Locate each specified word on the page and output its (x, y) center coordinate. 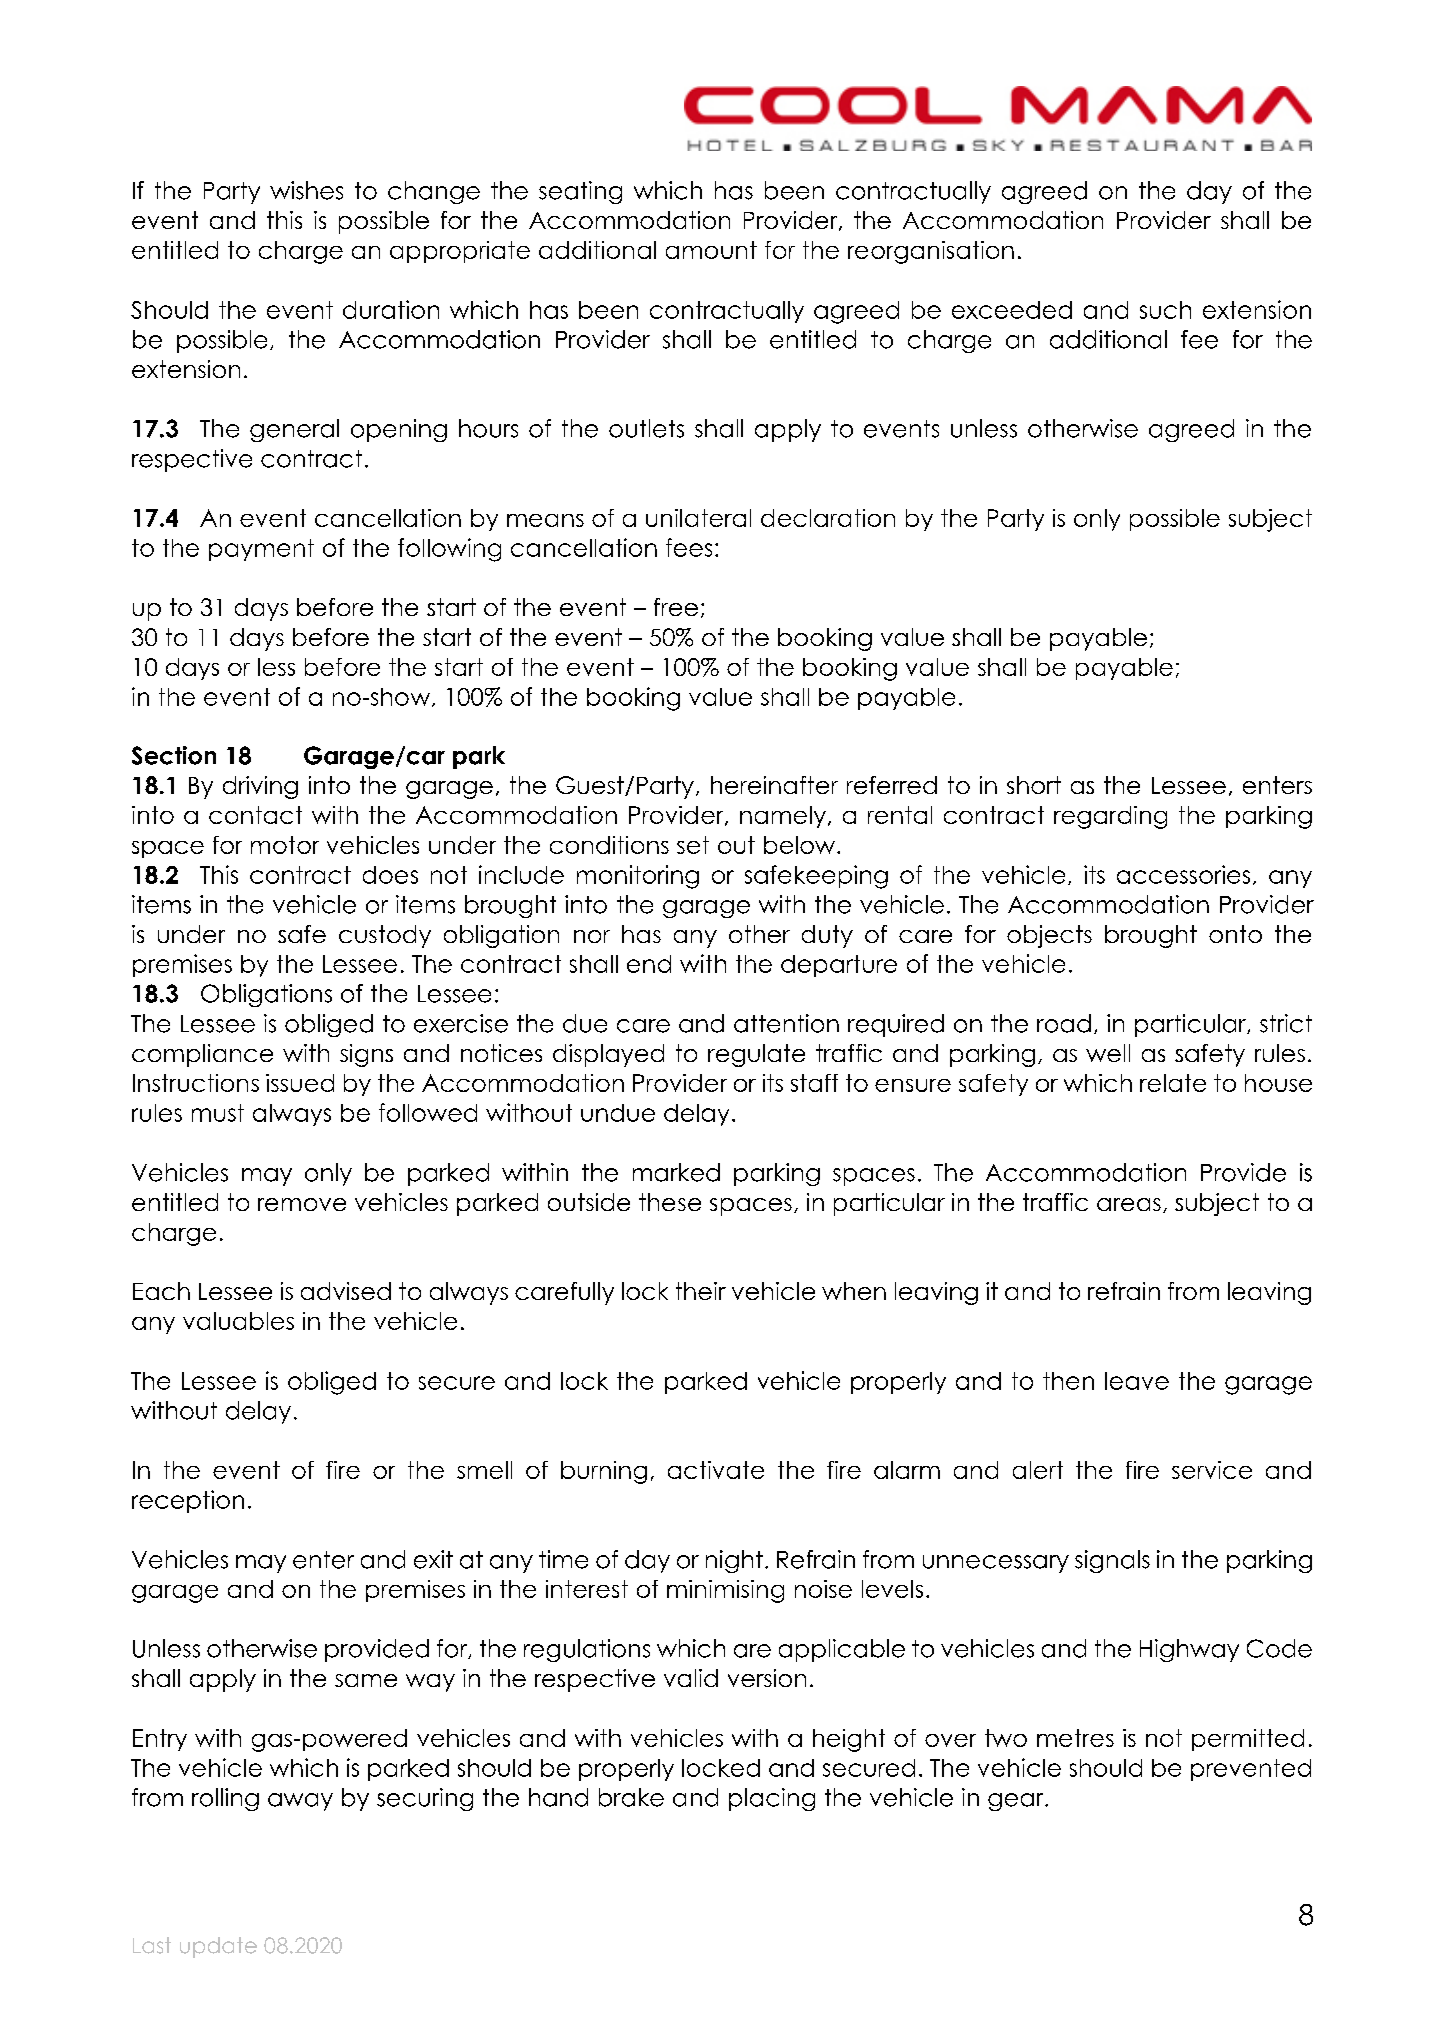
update (218, 1947)
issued (300, 1083)
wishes (306, 190)
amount (711, 250)
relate (1173, 1083)
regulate (756, 1055)
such (1165, 310)
